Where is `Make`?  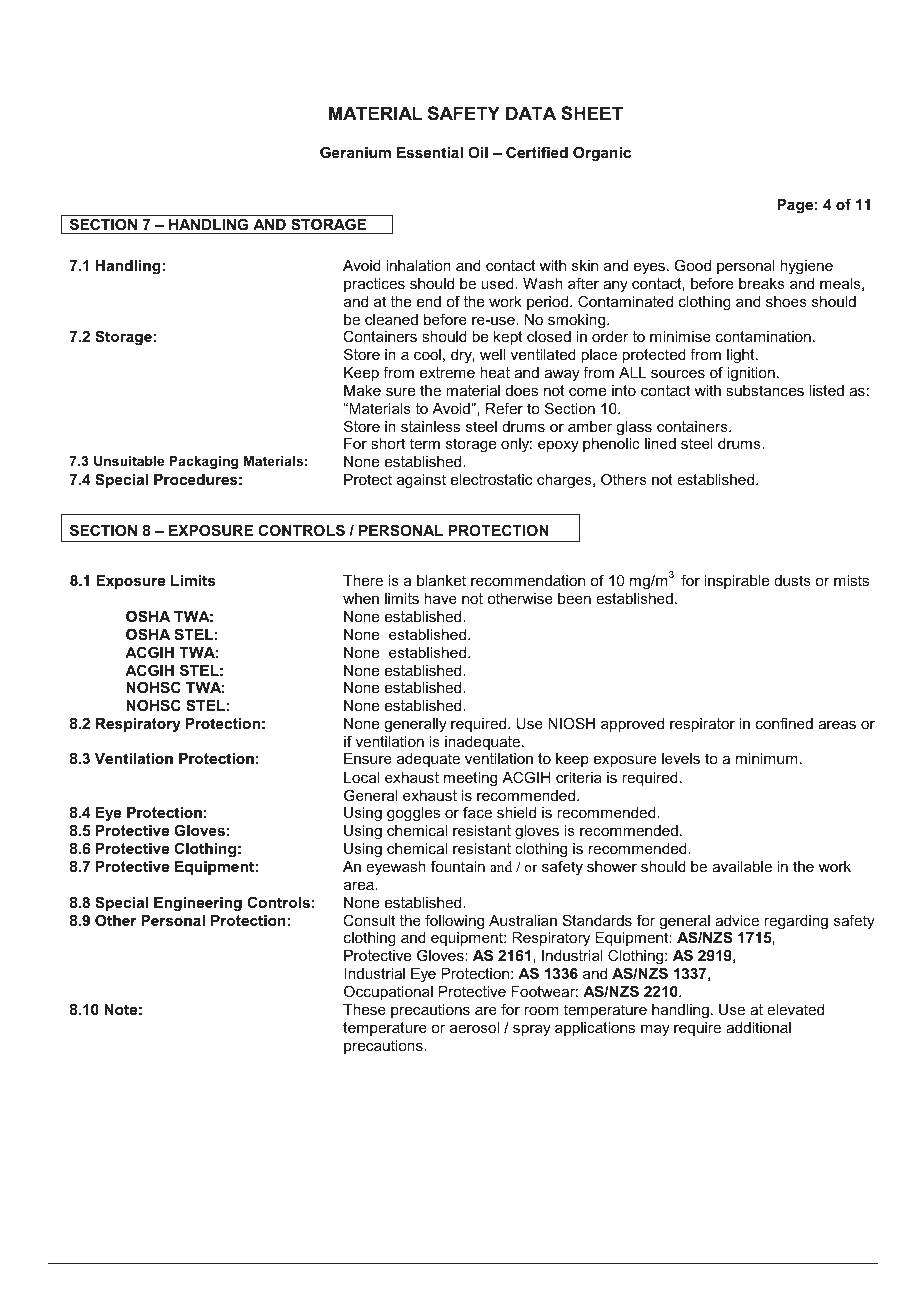
Make is located at coordinates (362, 390).
